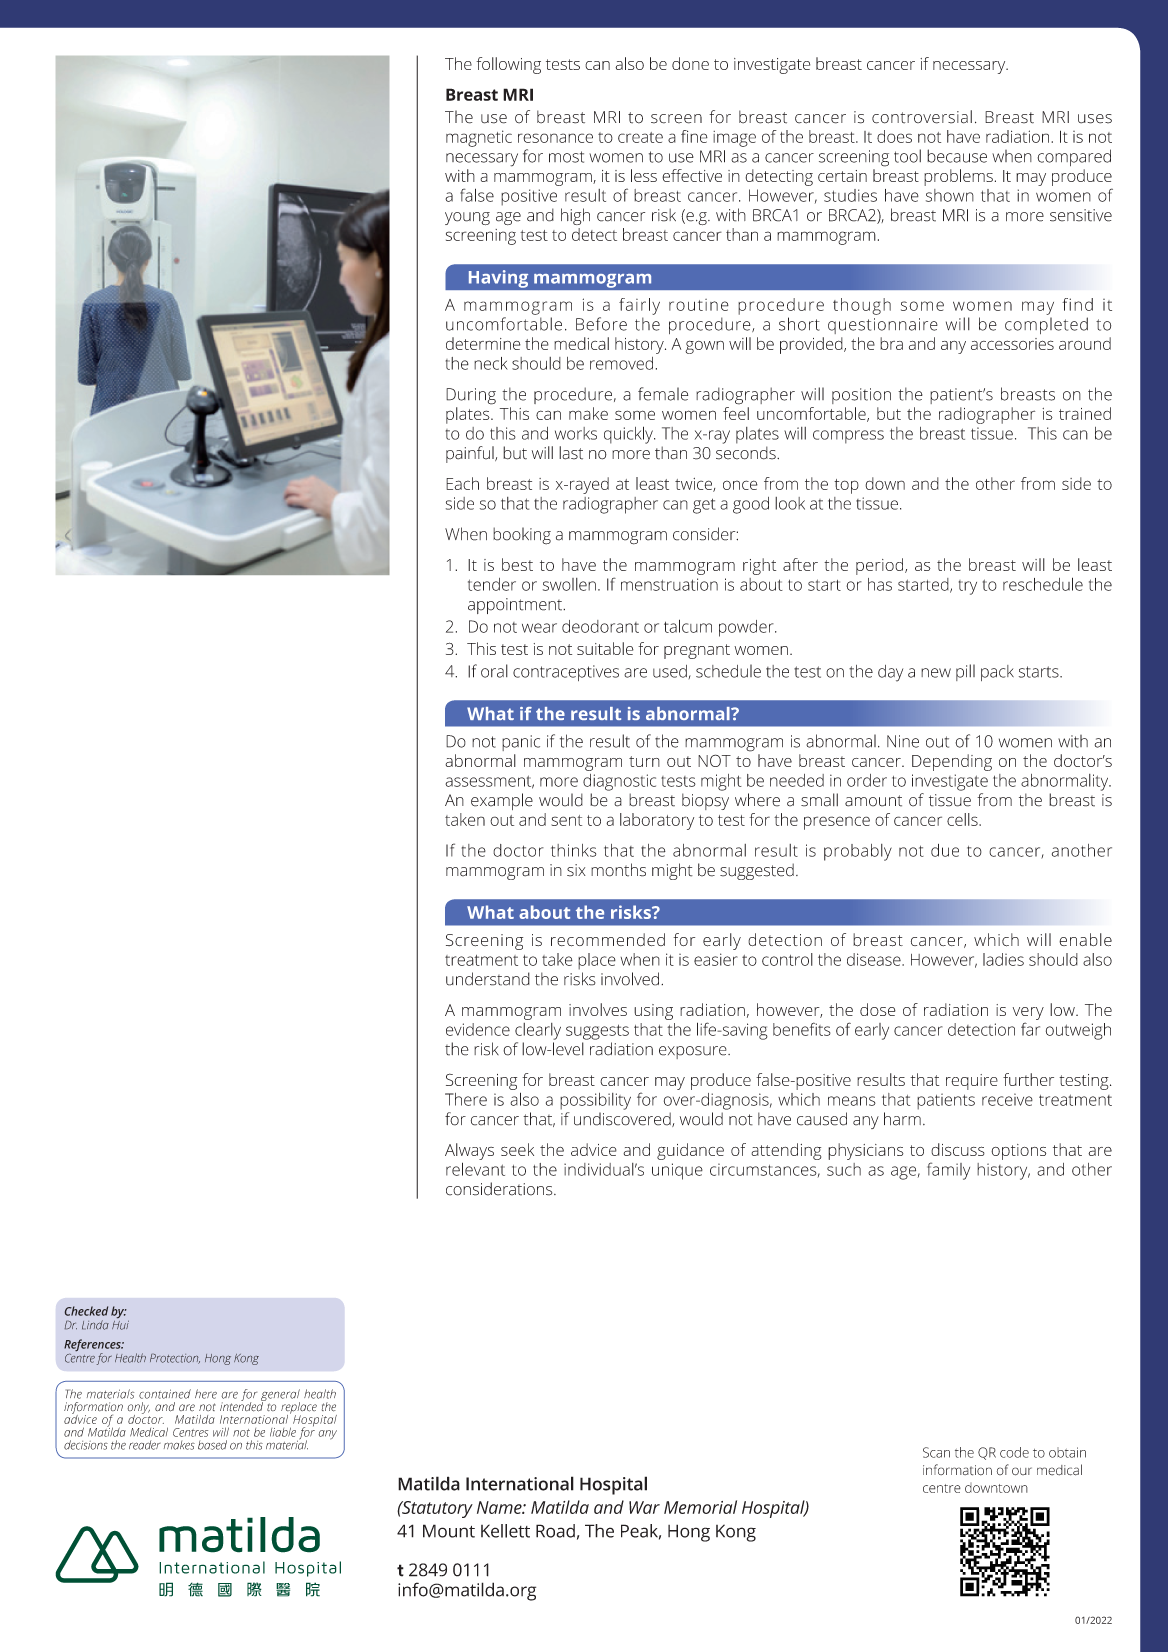 This page has height=1652, width=1168. Describe the element at coordinates (212, 1445) in the page. I see `based` at that location.
